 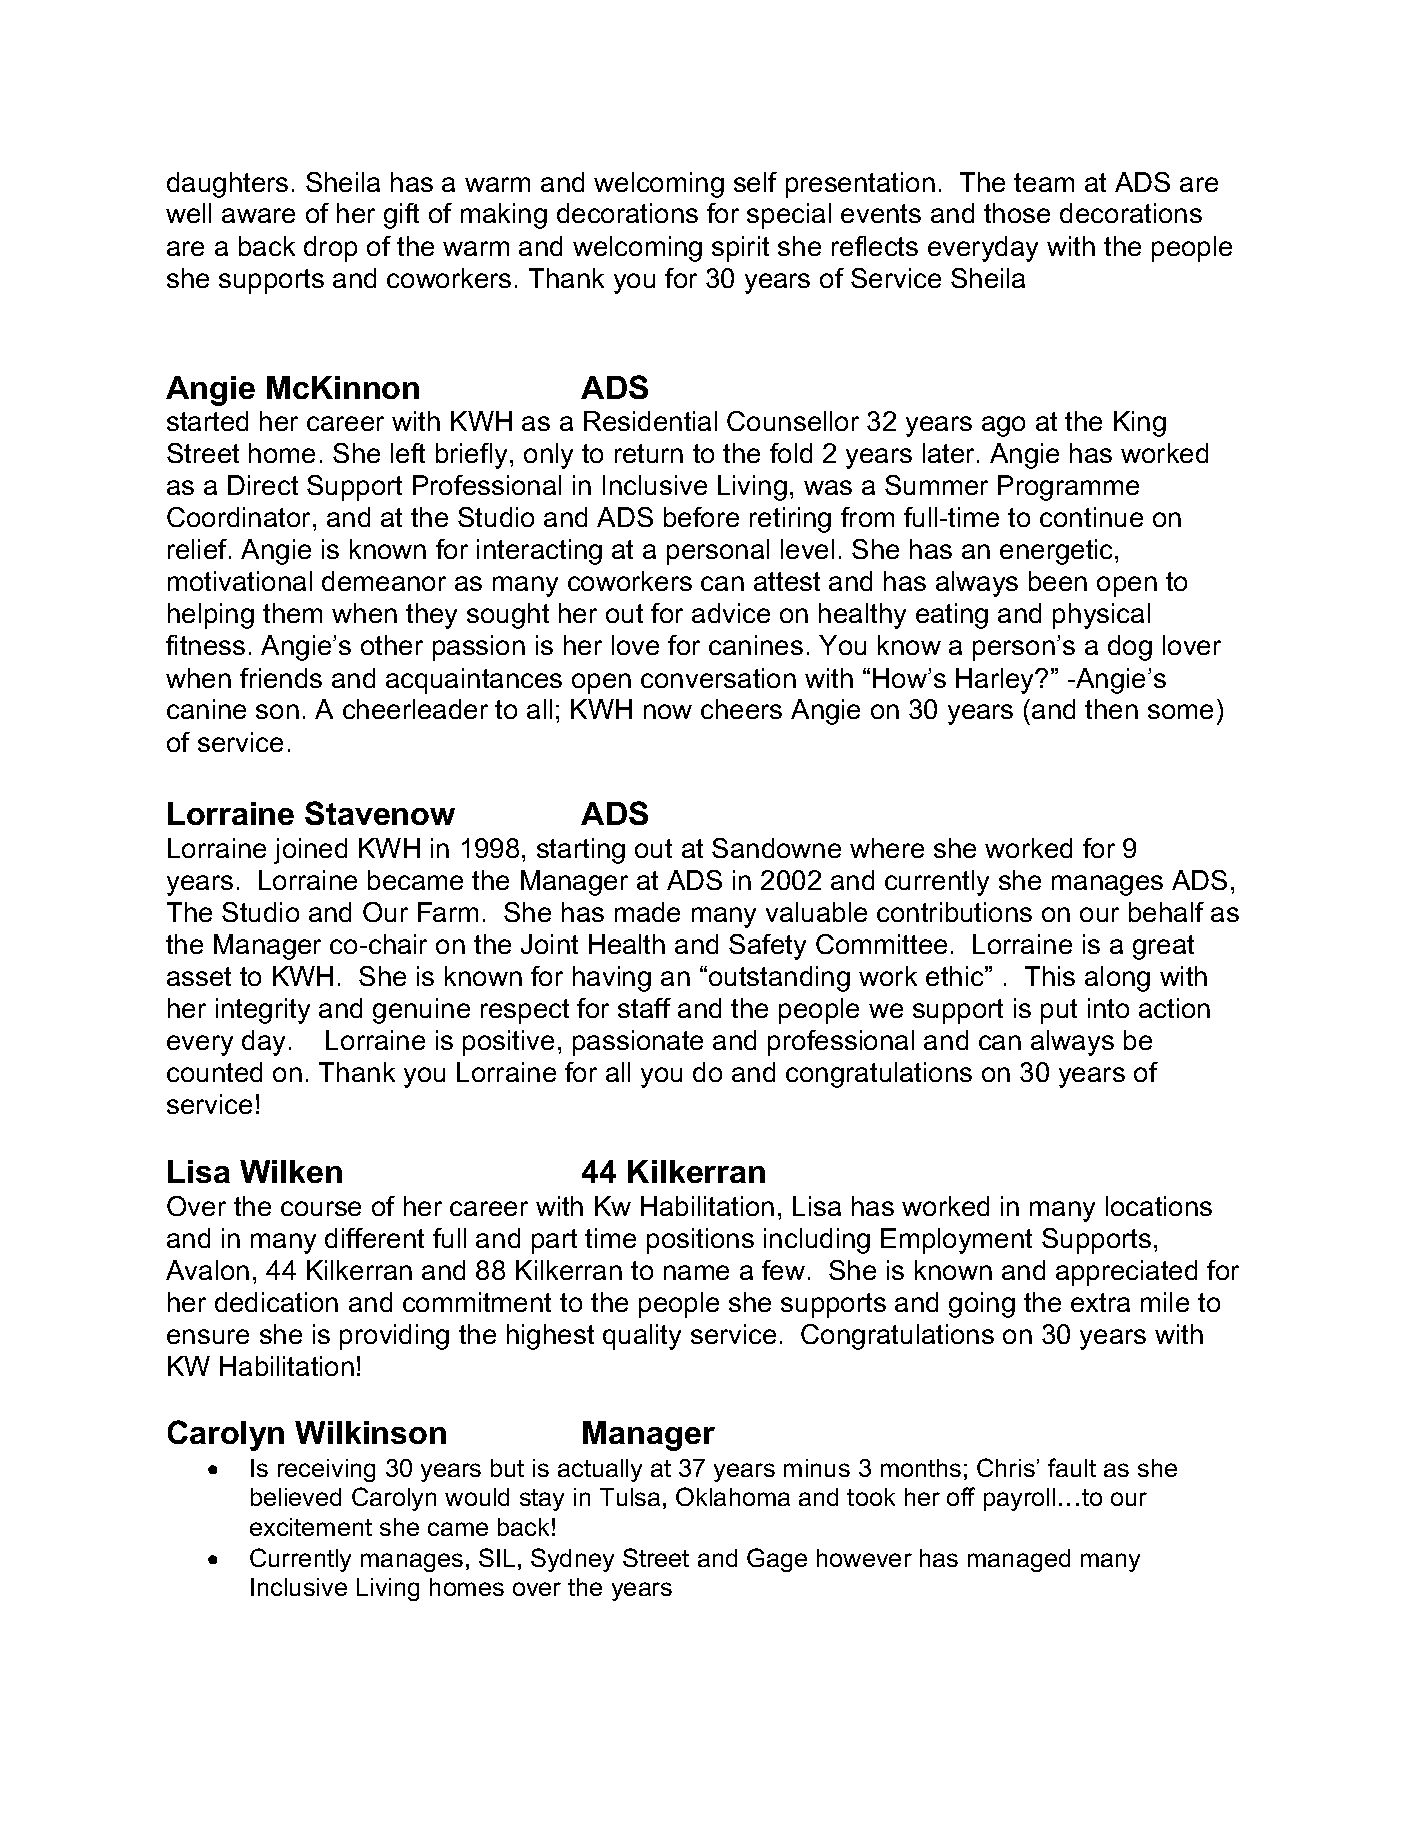 I want to click on friends, so click(x=281, y=678).
